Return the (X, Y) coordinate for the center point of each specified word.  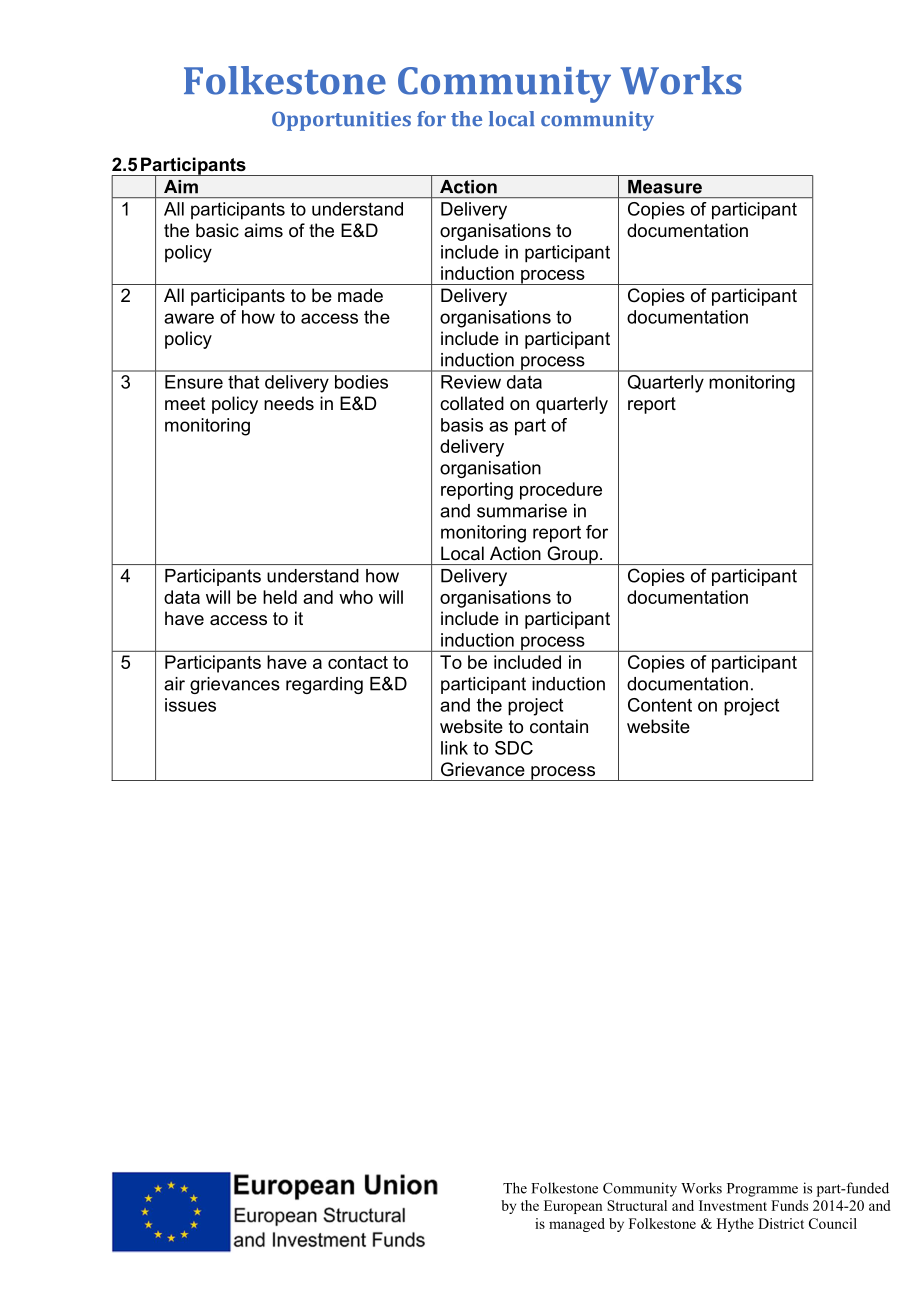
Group (572, 555)
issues (190, 705)
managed (577, 1225)
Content (660, 705)
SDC (514, 748)
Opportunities (341, 121)
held (280, 597)
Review (471, 382)
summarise (522, 511)
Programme (762, 1190)
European (573, 1207)
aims (263, 230)
